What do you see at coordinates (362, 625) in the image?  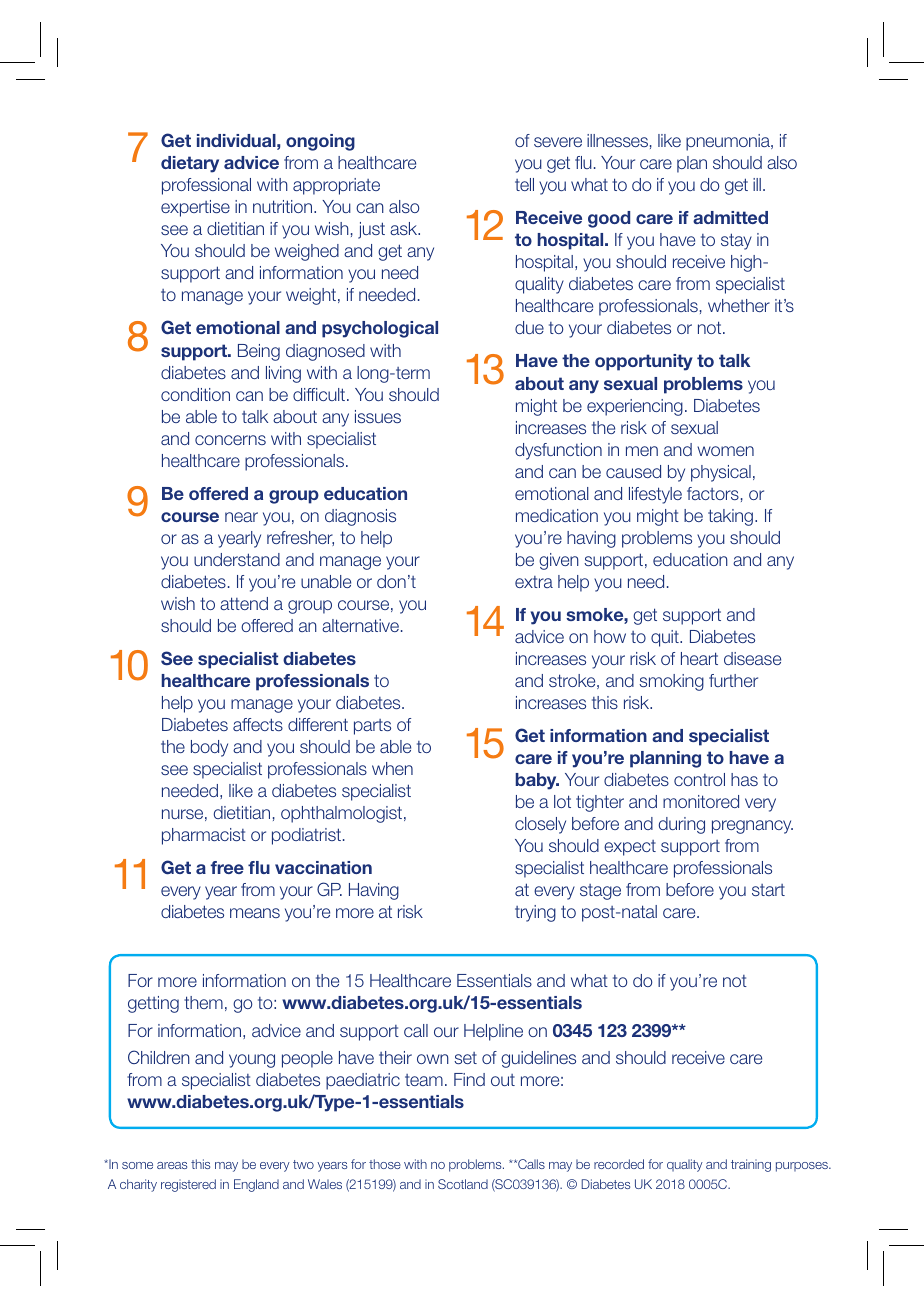 I see `alternative` at bounding box center [362, 625].
